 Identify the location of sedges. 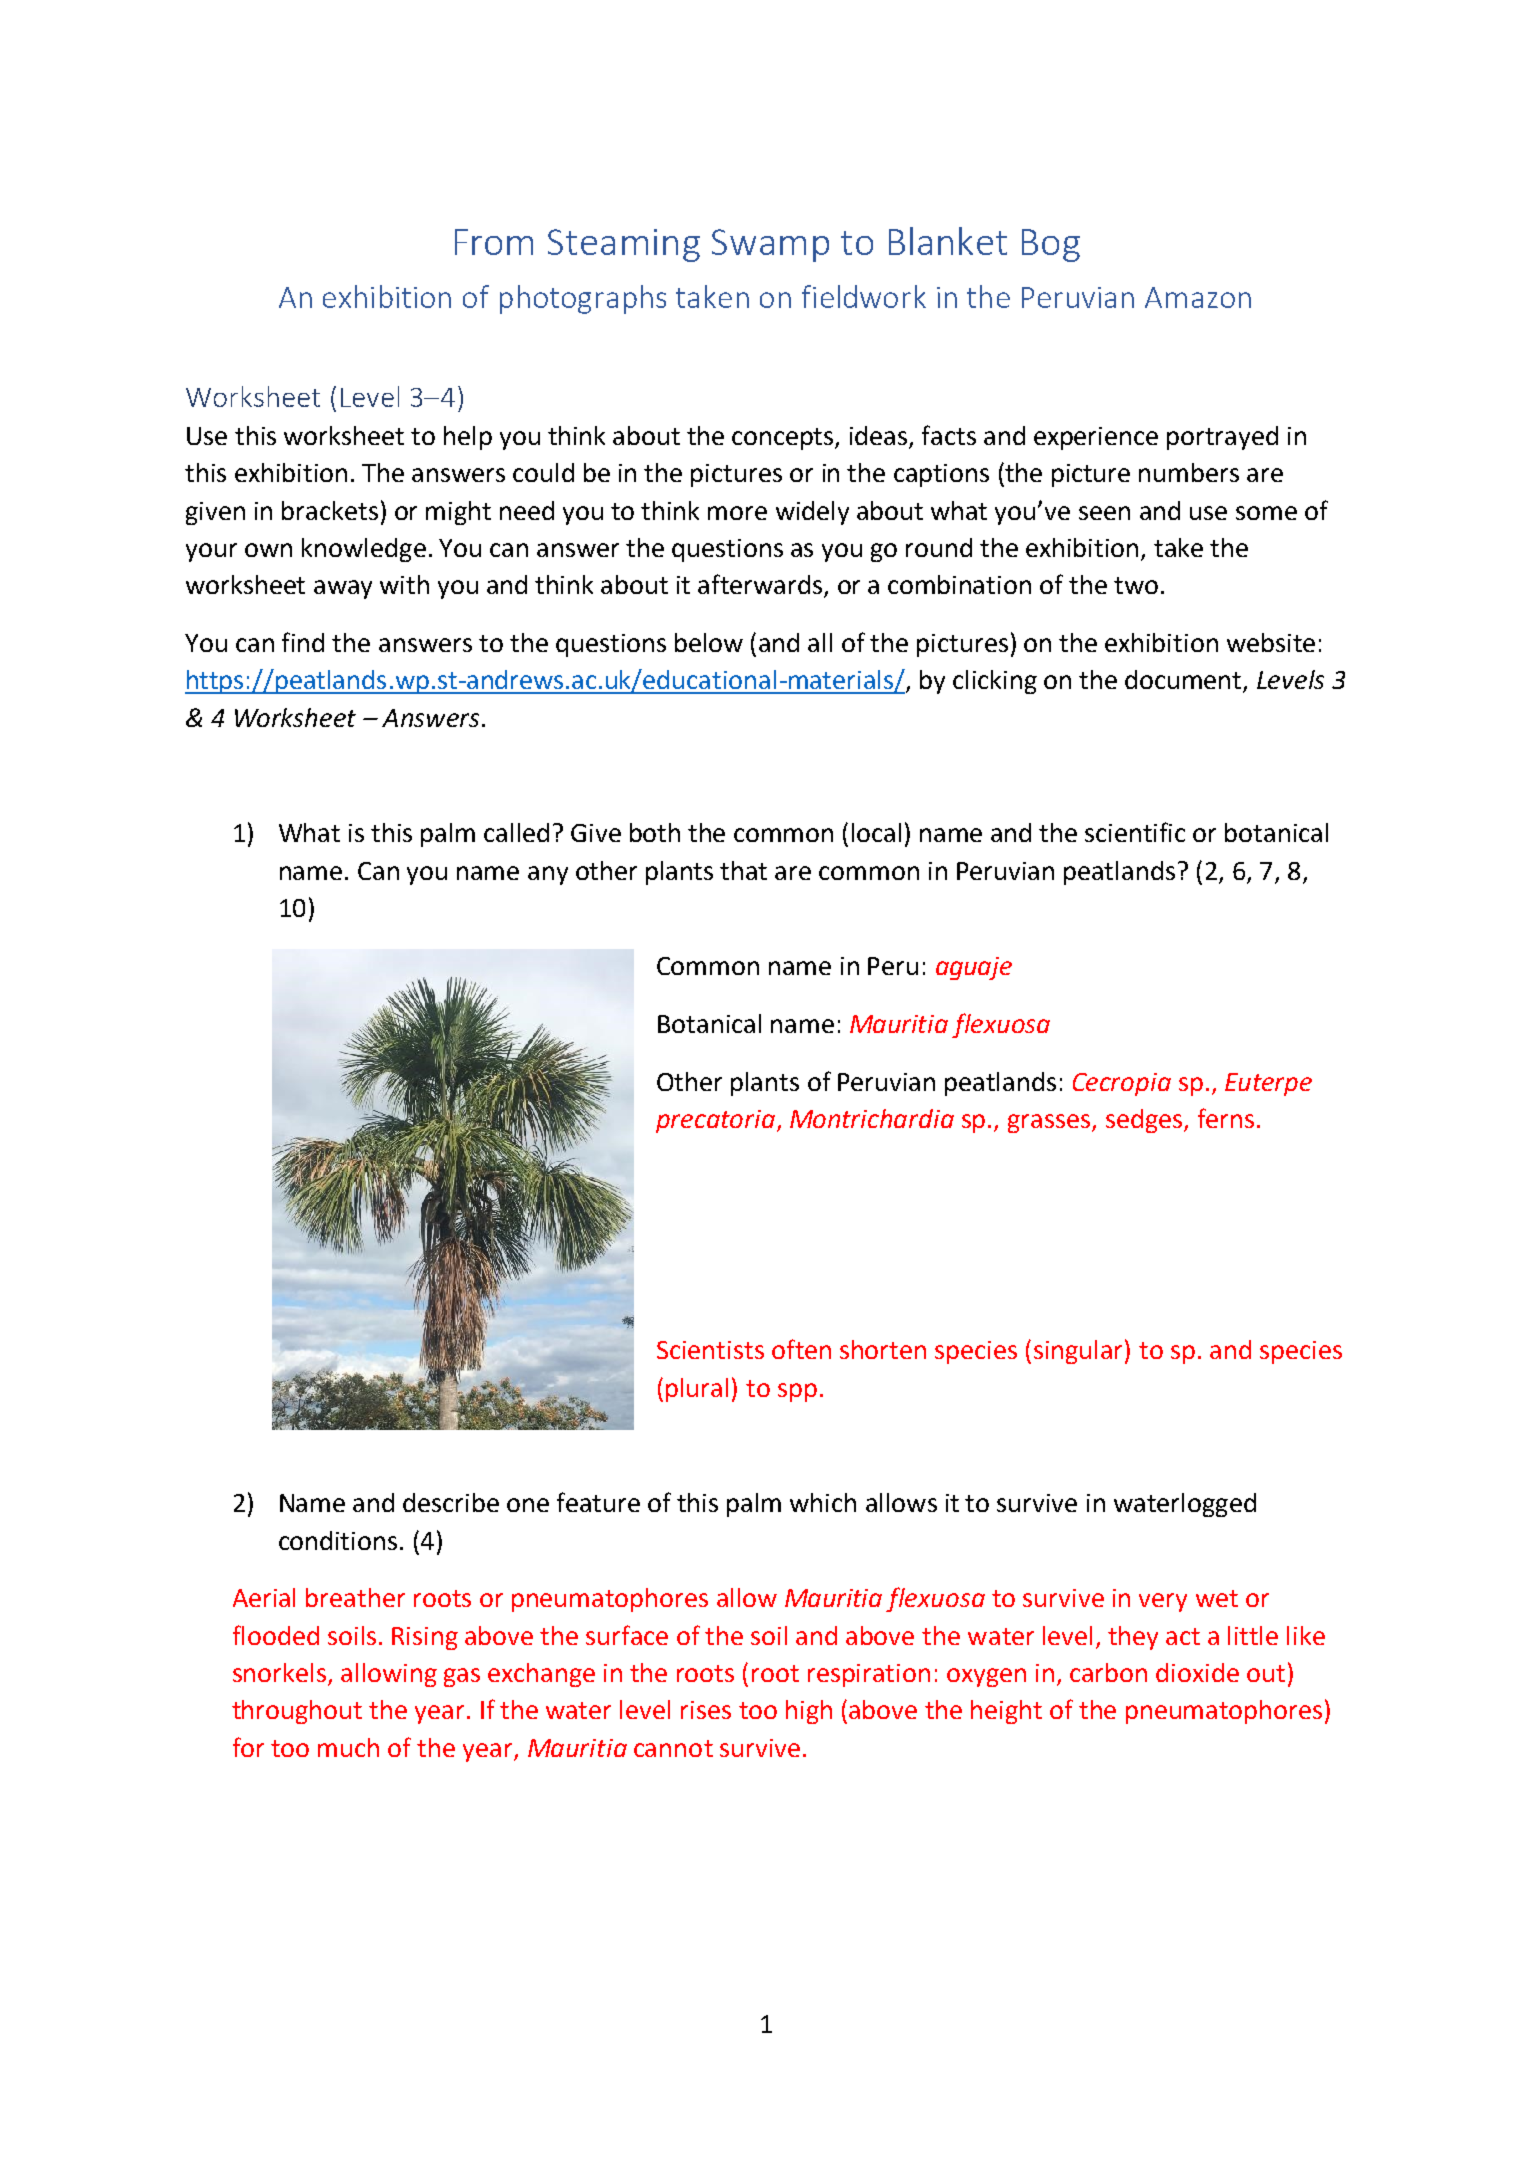
(1144, 1121).
